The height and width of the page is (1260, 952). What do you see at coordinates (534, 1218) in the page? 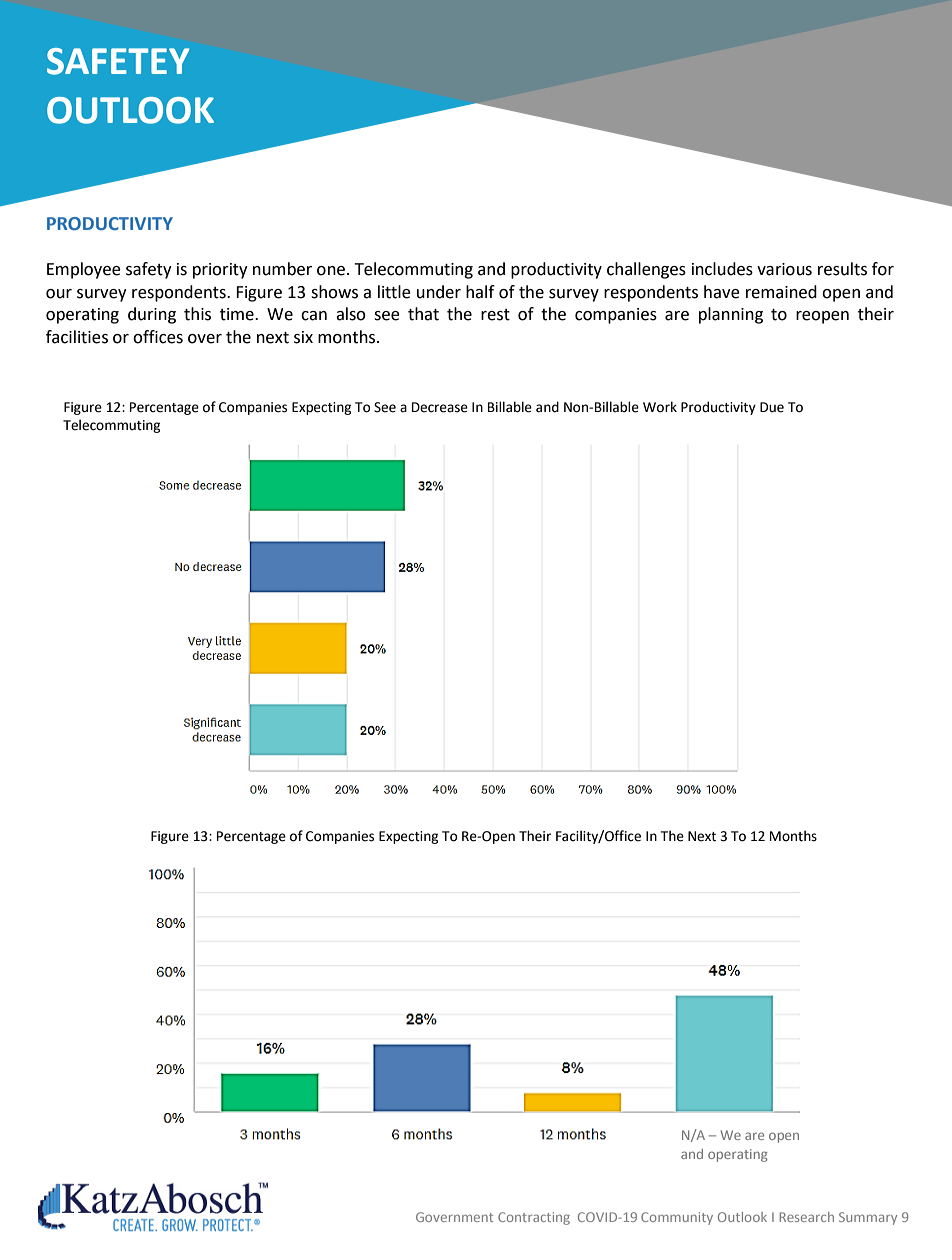
I see `Contracting` at bounding box center [534, 1218].
